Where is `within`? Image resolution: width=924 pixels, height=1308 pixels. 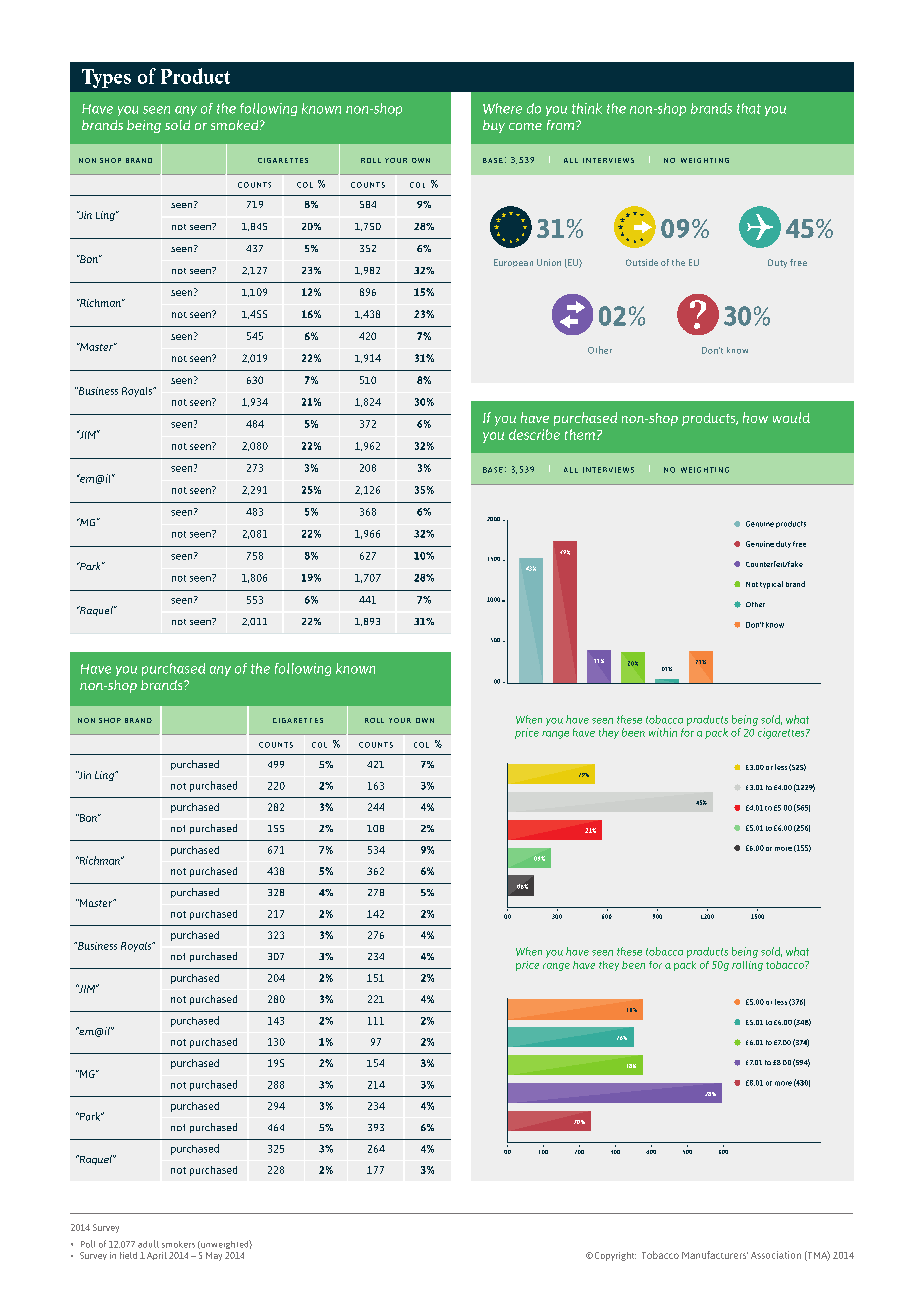 within is located at coordinates (663, 732).
